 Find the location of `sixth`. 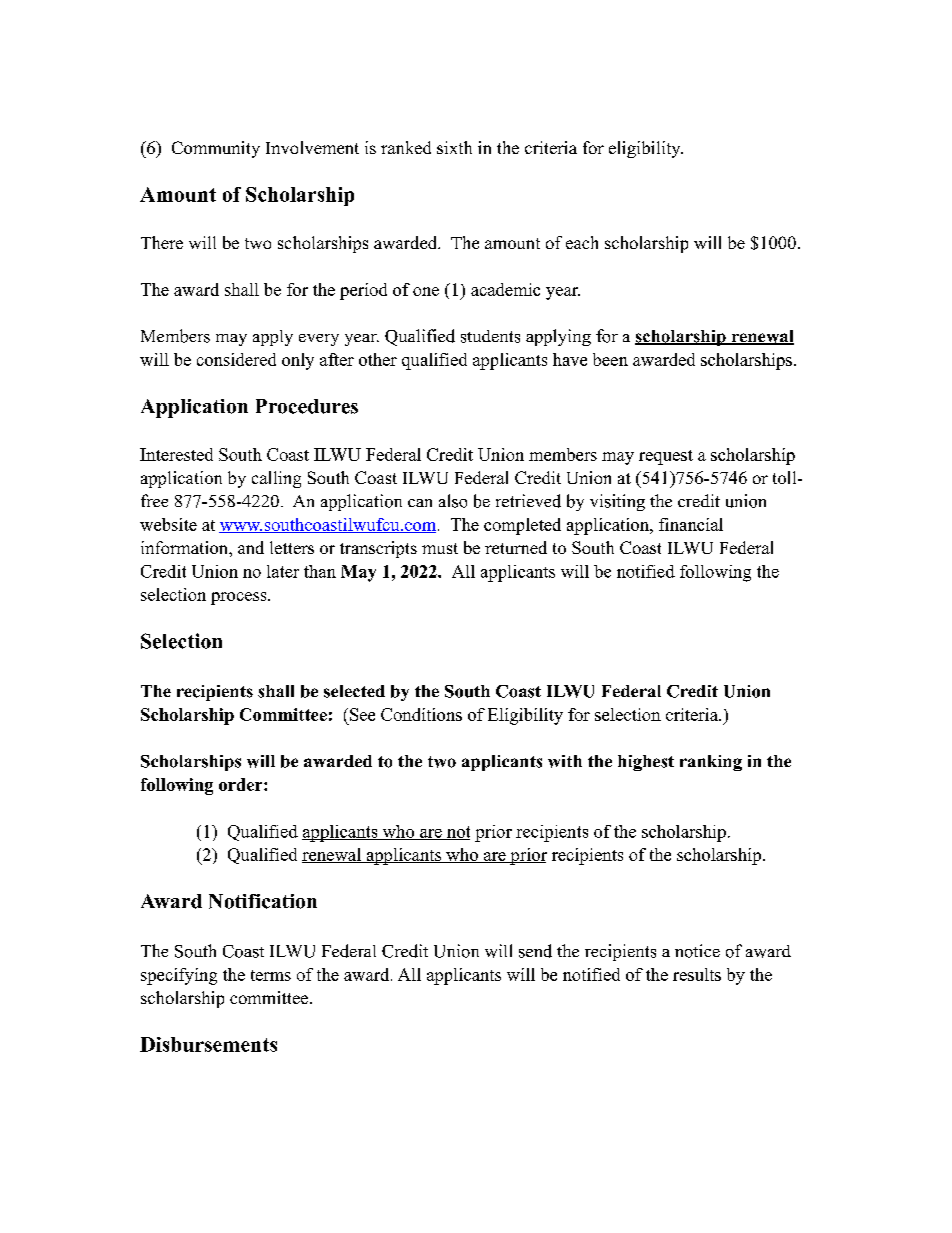

sixth is located at coordinates (454, 147).
